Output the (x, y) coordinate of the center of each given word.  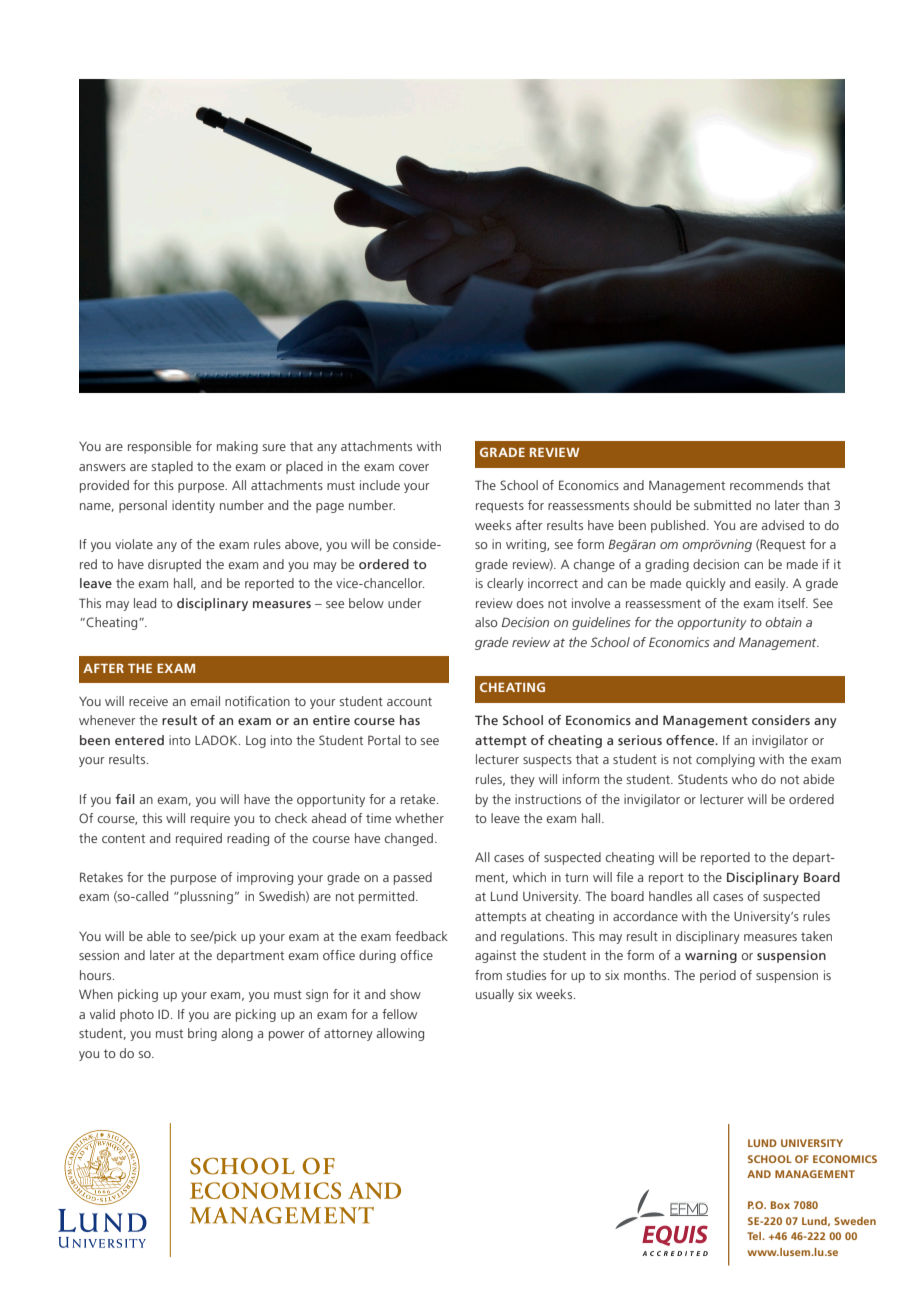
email (205, 701)
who (744, 779)
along (237, 1034)
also (486, 622)
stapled (172, 467)
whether (419, 818)
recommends (766, 485)
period (718, 976)
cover (414, 467)
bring (202, 1034)
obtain (783, 622)
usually (495, 995)
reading (248, 839)
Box (780, 1205)
